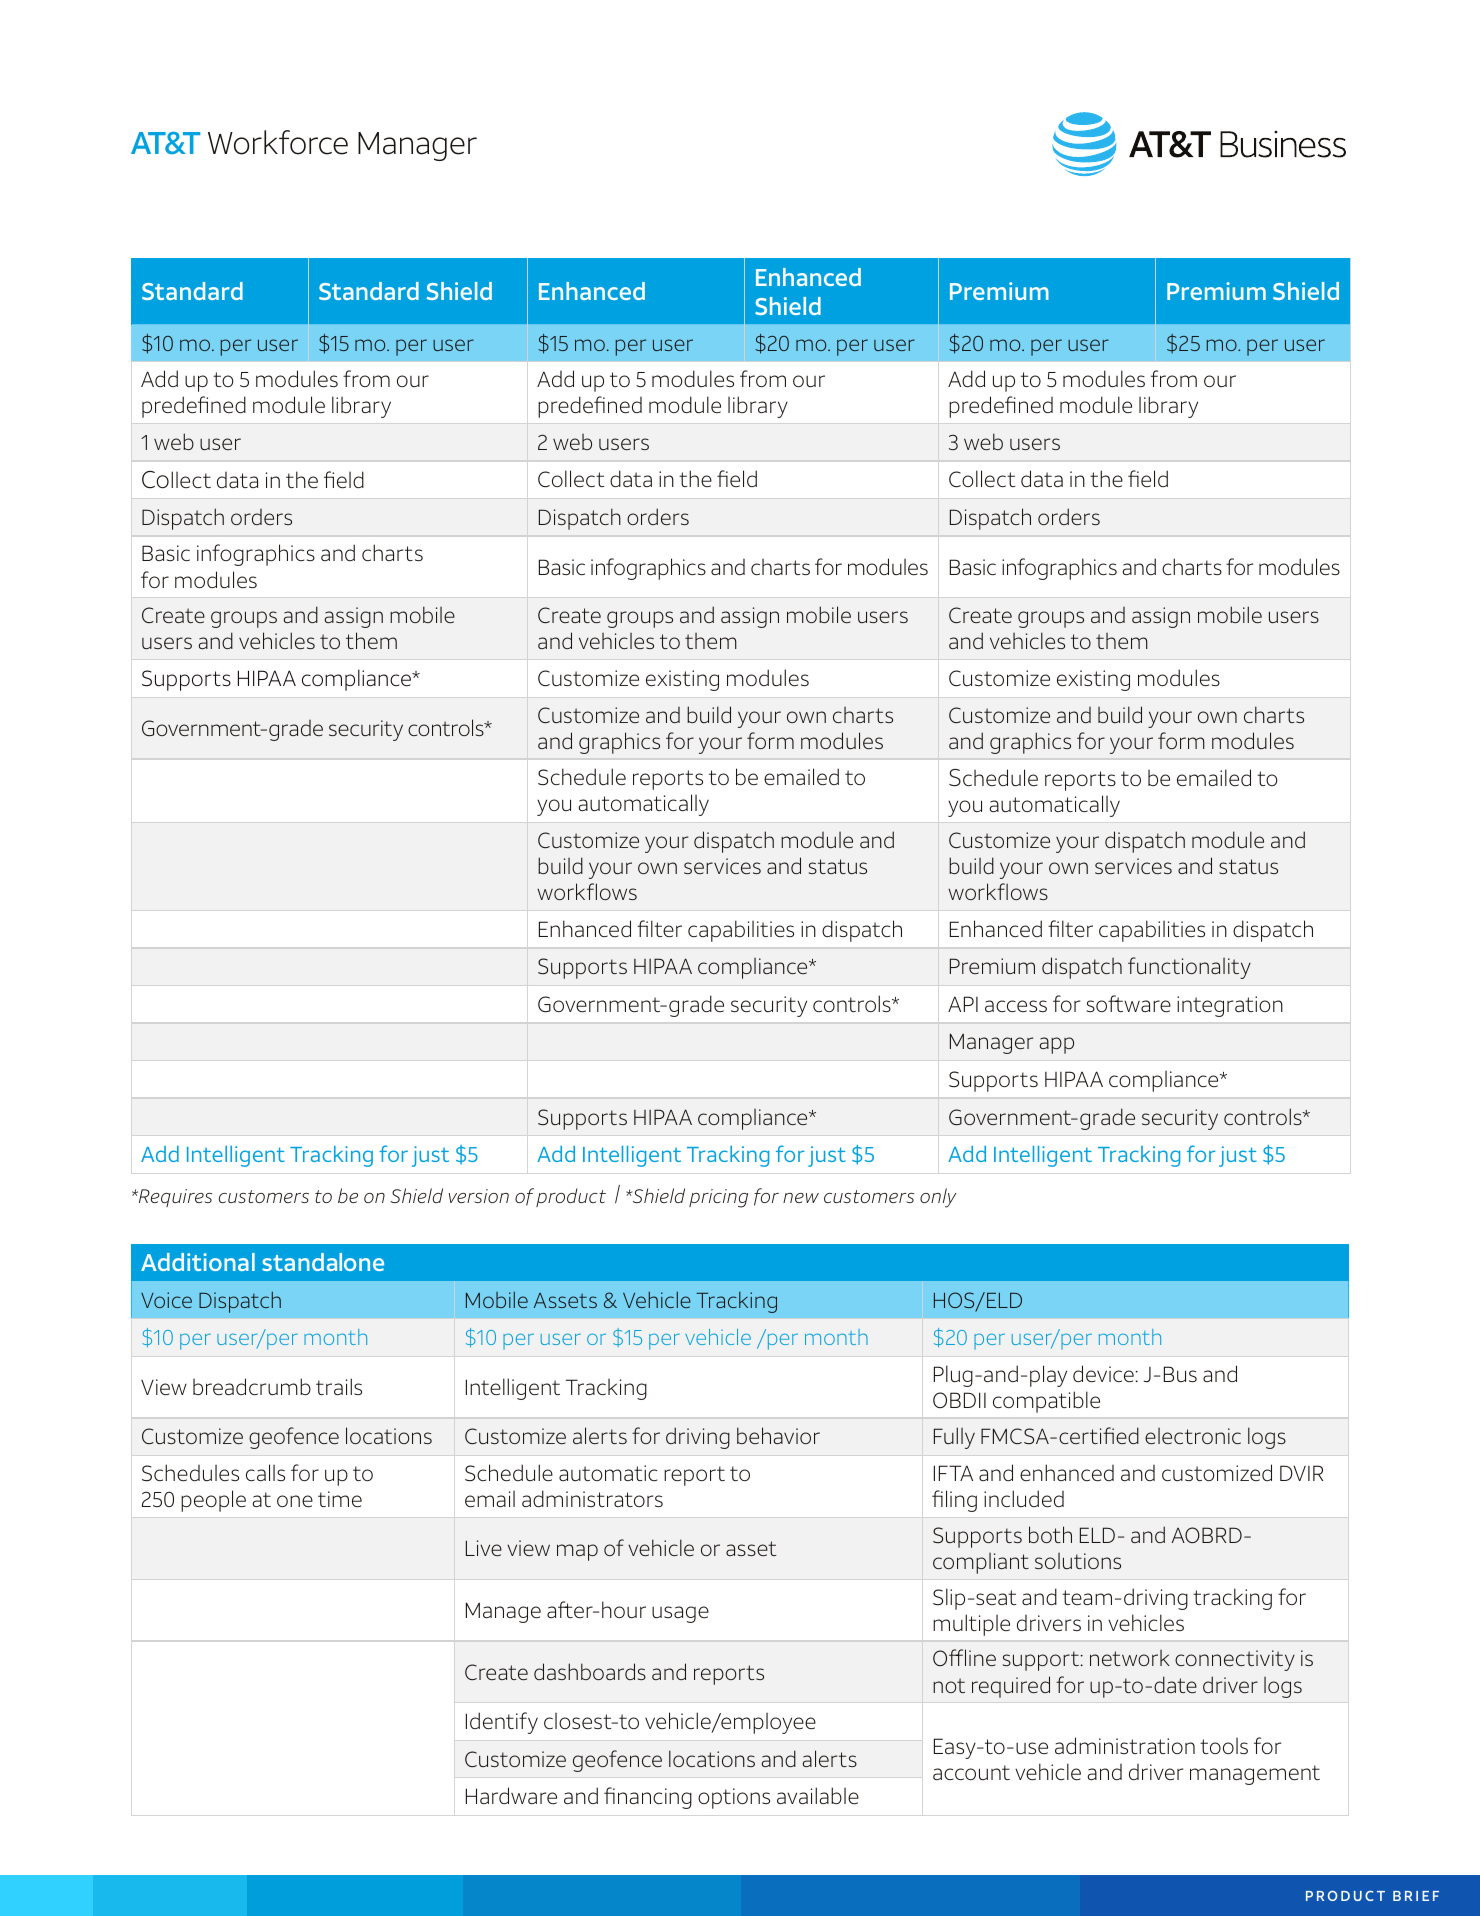  Describe the element at coordinates (1230, 1006) in the screenshot. I see `integration` at that location.
